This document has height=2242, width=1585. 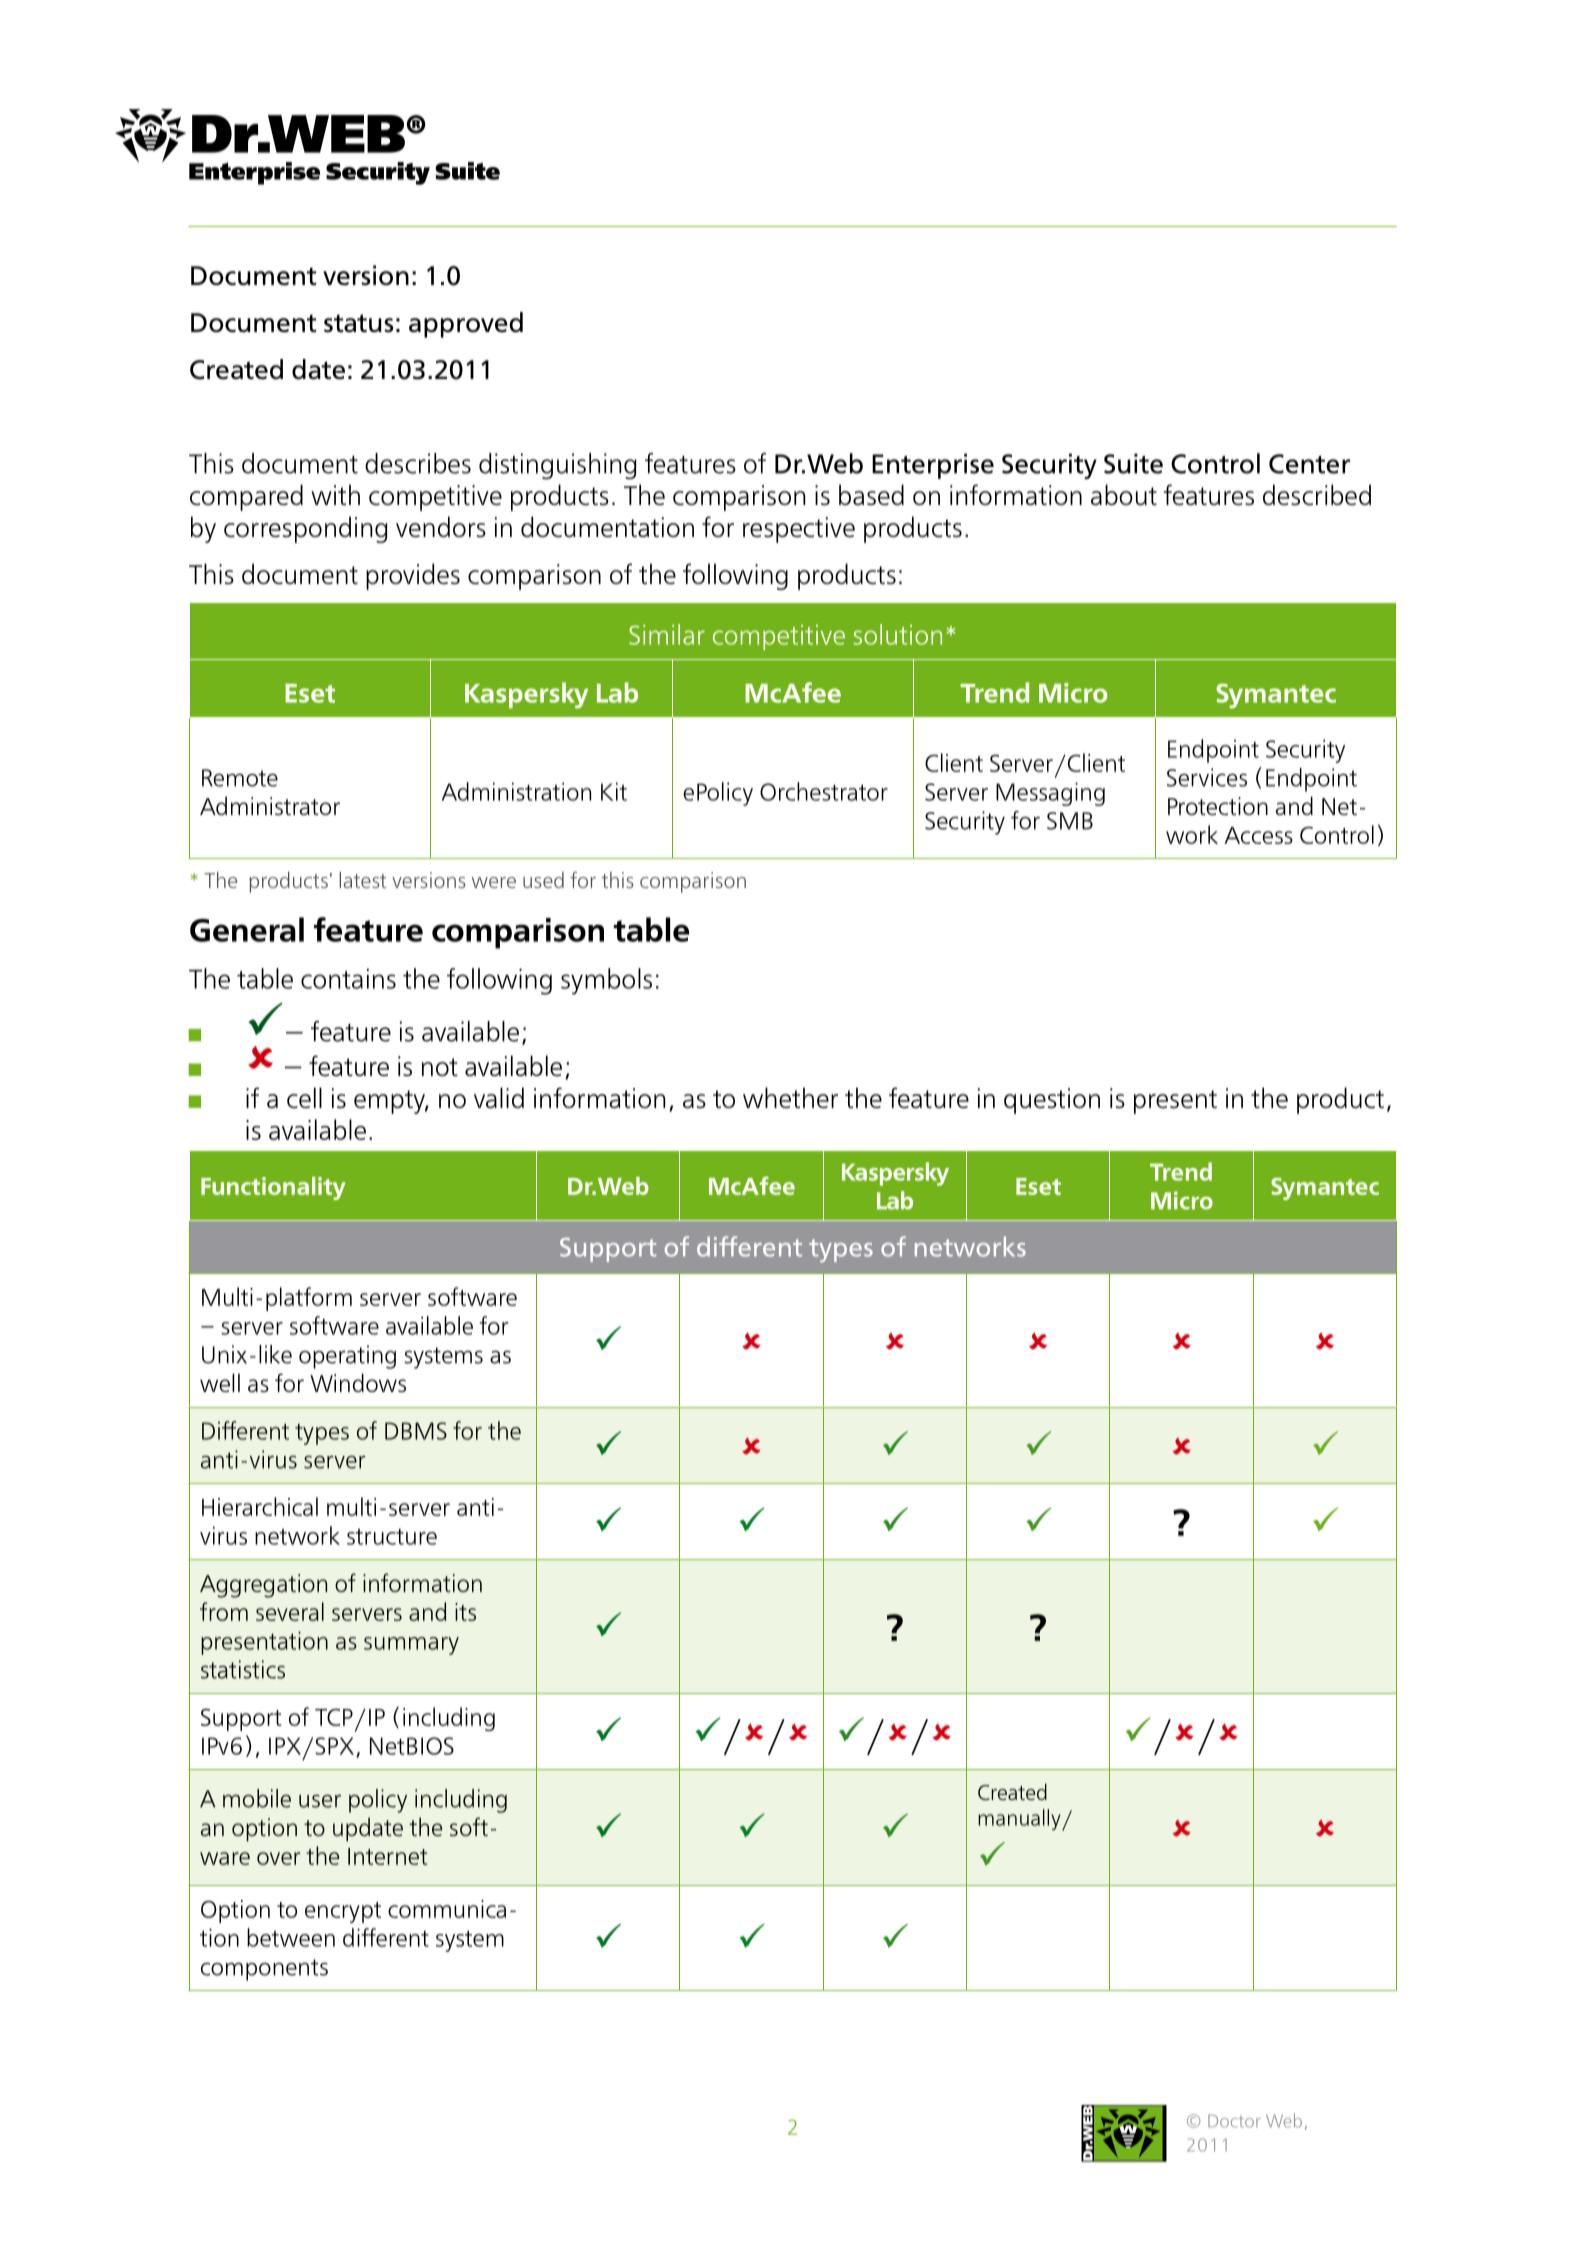 I want to click on SMB, so click(x=1070, y=821).
